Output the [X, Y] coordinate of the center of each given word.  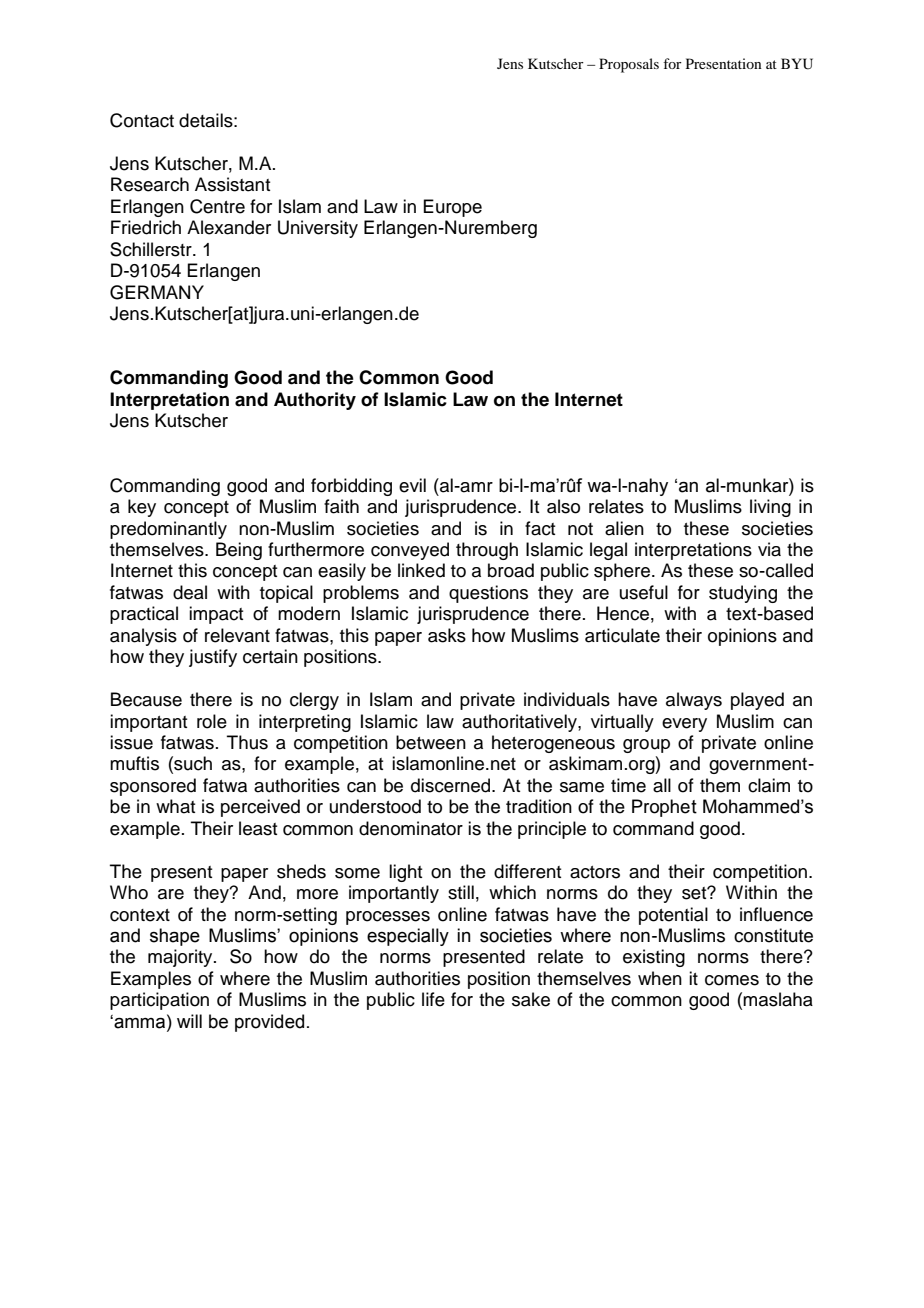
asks [447, 635]
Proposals [629, 65]
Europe [452, 208]
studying [743, 594]
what [175, 806]
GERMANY [157, 292]
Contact [142, 120]
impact [216, 615]
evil [412, 485]
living [770, 508]
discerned [452, 785]
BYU [797, 64]
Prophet [664, 808]
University [318, 229]
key [142, 508]
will [189, 1021]
